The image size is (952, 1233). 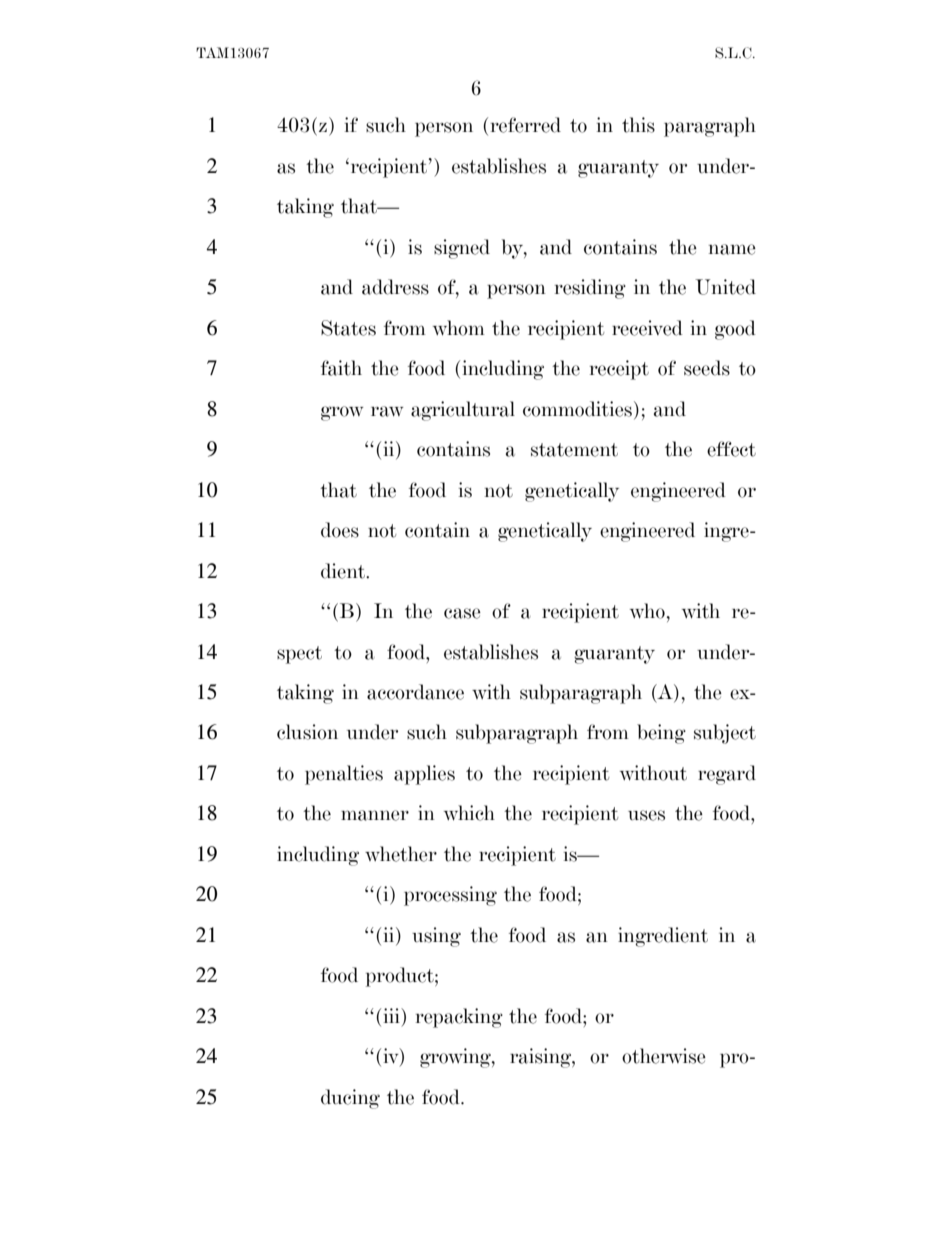 I want to click on case, so click(x=462, y=613).
